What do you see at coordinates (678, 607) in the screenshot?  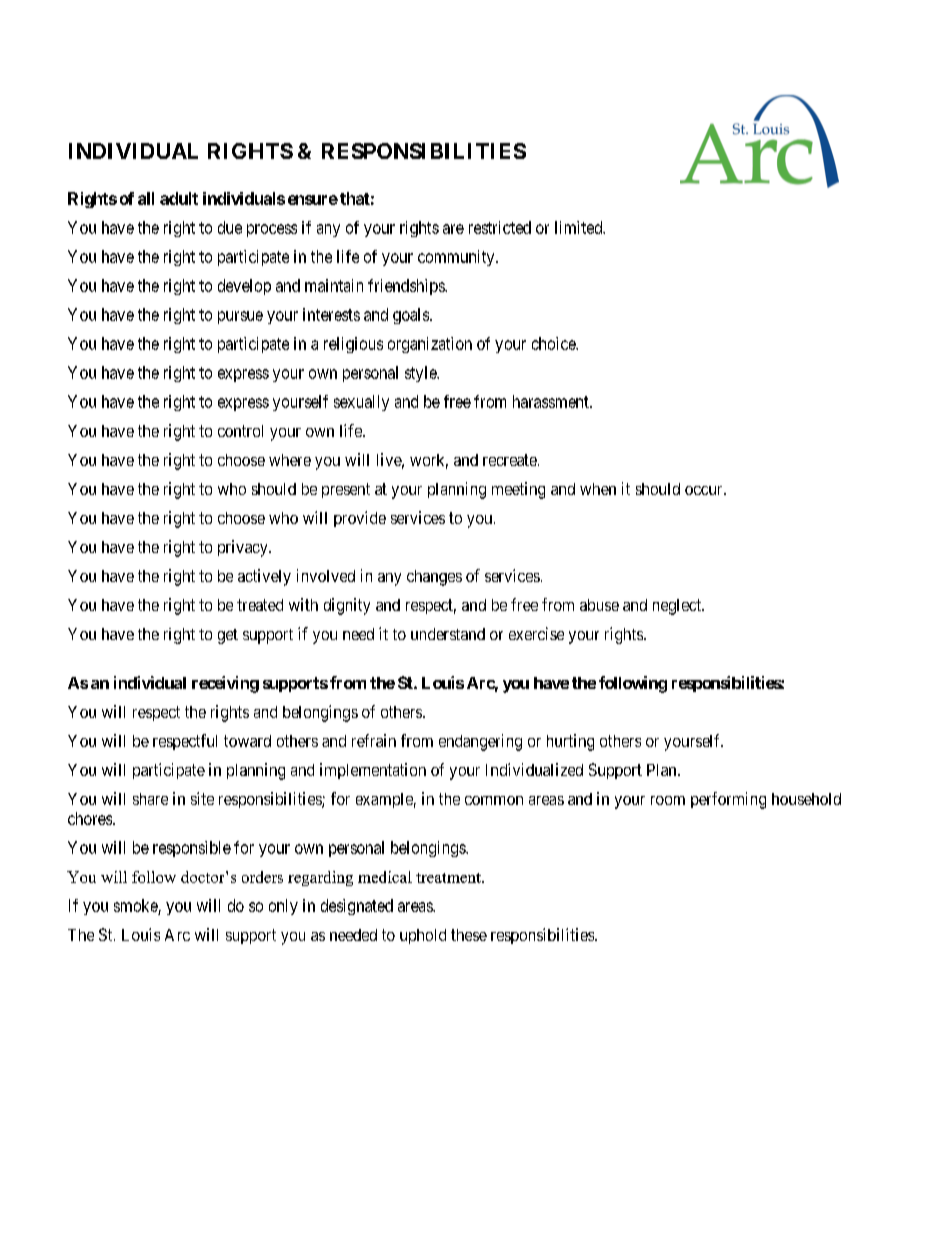 I see `neglect` at bounding box center [678, 607].
